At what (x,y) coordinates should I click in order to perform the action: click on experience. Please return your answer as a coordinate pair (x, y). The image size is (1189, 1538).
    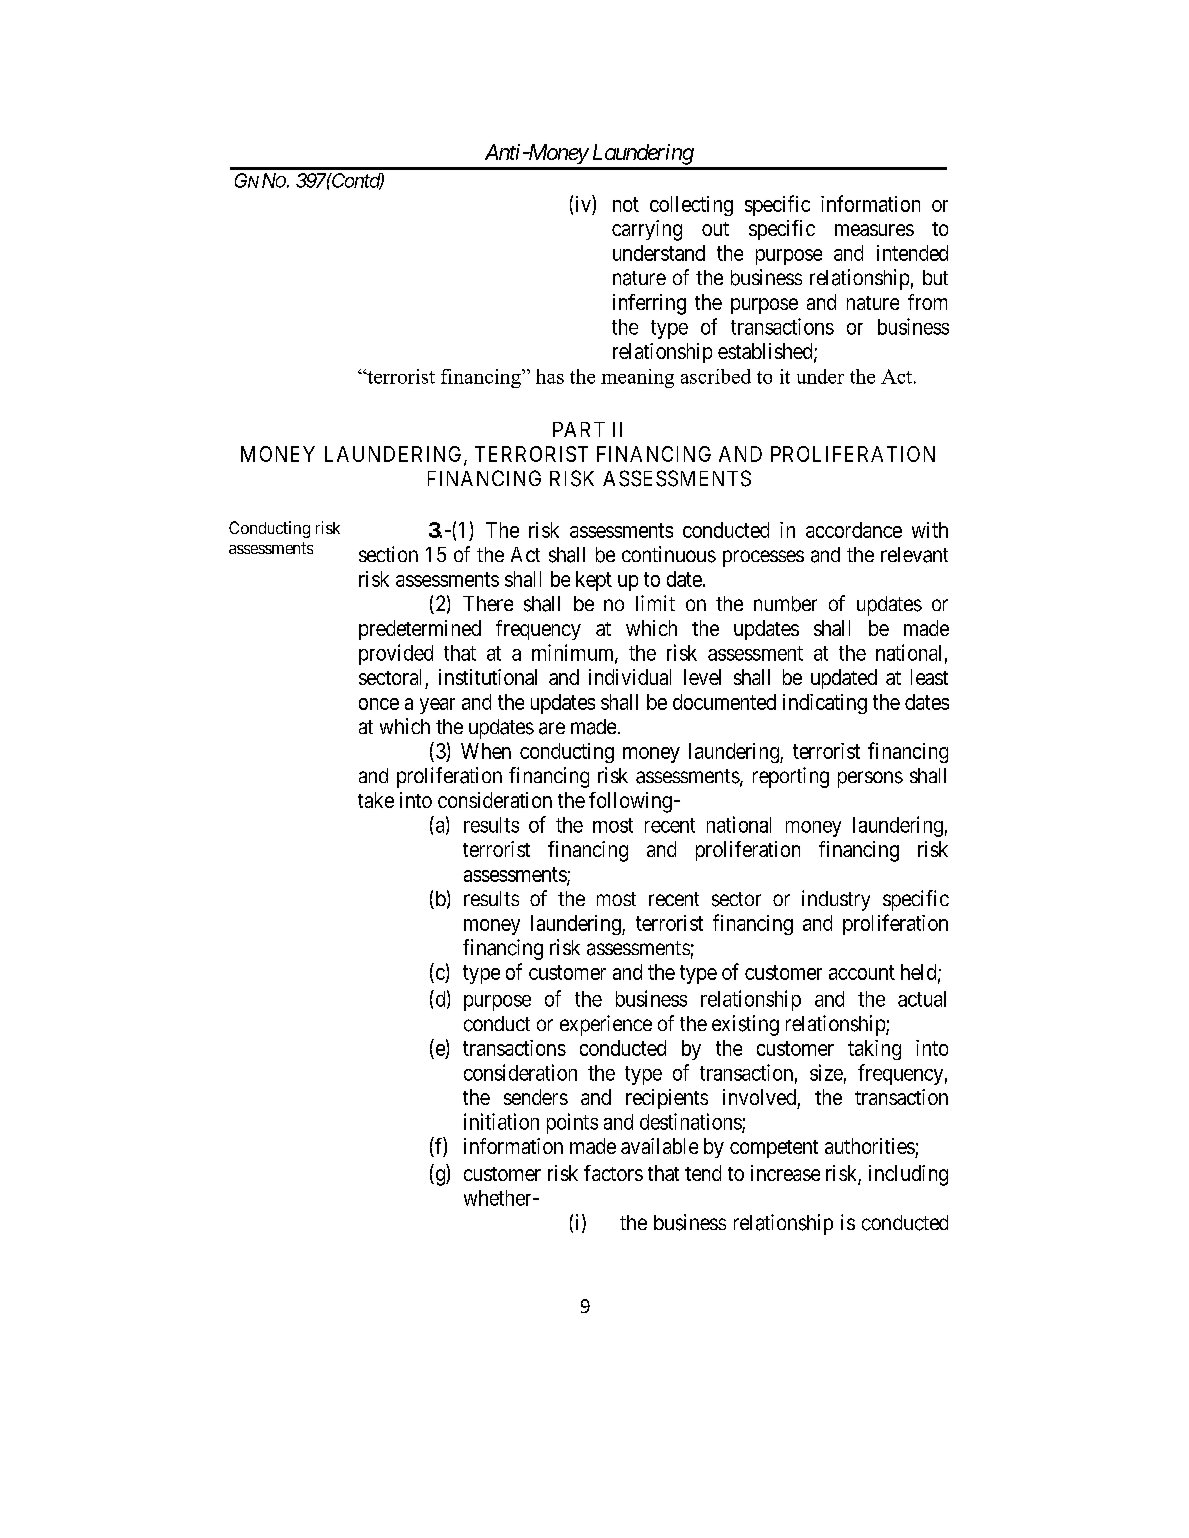
    Looking at the image, I should click on (606, 1025).
